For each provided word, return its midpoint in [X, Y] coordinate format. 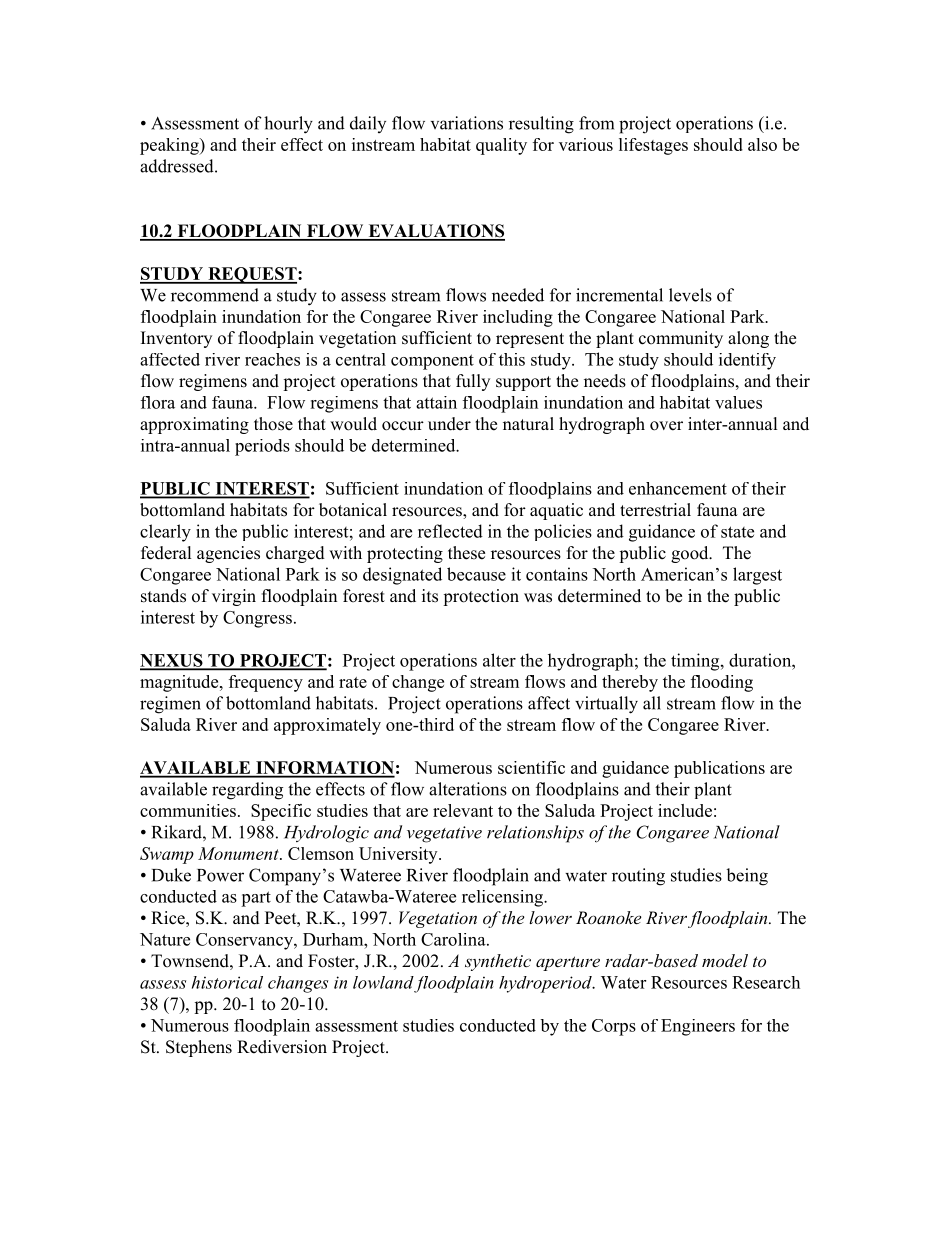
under [449, 424]
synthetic [498, 962]
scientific [531, 767]
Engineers [698, 1027]
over [666, 426]
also [762, 144]
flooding [722, 683]
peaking [170, 146]
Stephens [199, 1048]
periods [262, 447]
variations [467, 123]
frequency [266, 683]
